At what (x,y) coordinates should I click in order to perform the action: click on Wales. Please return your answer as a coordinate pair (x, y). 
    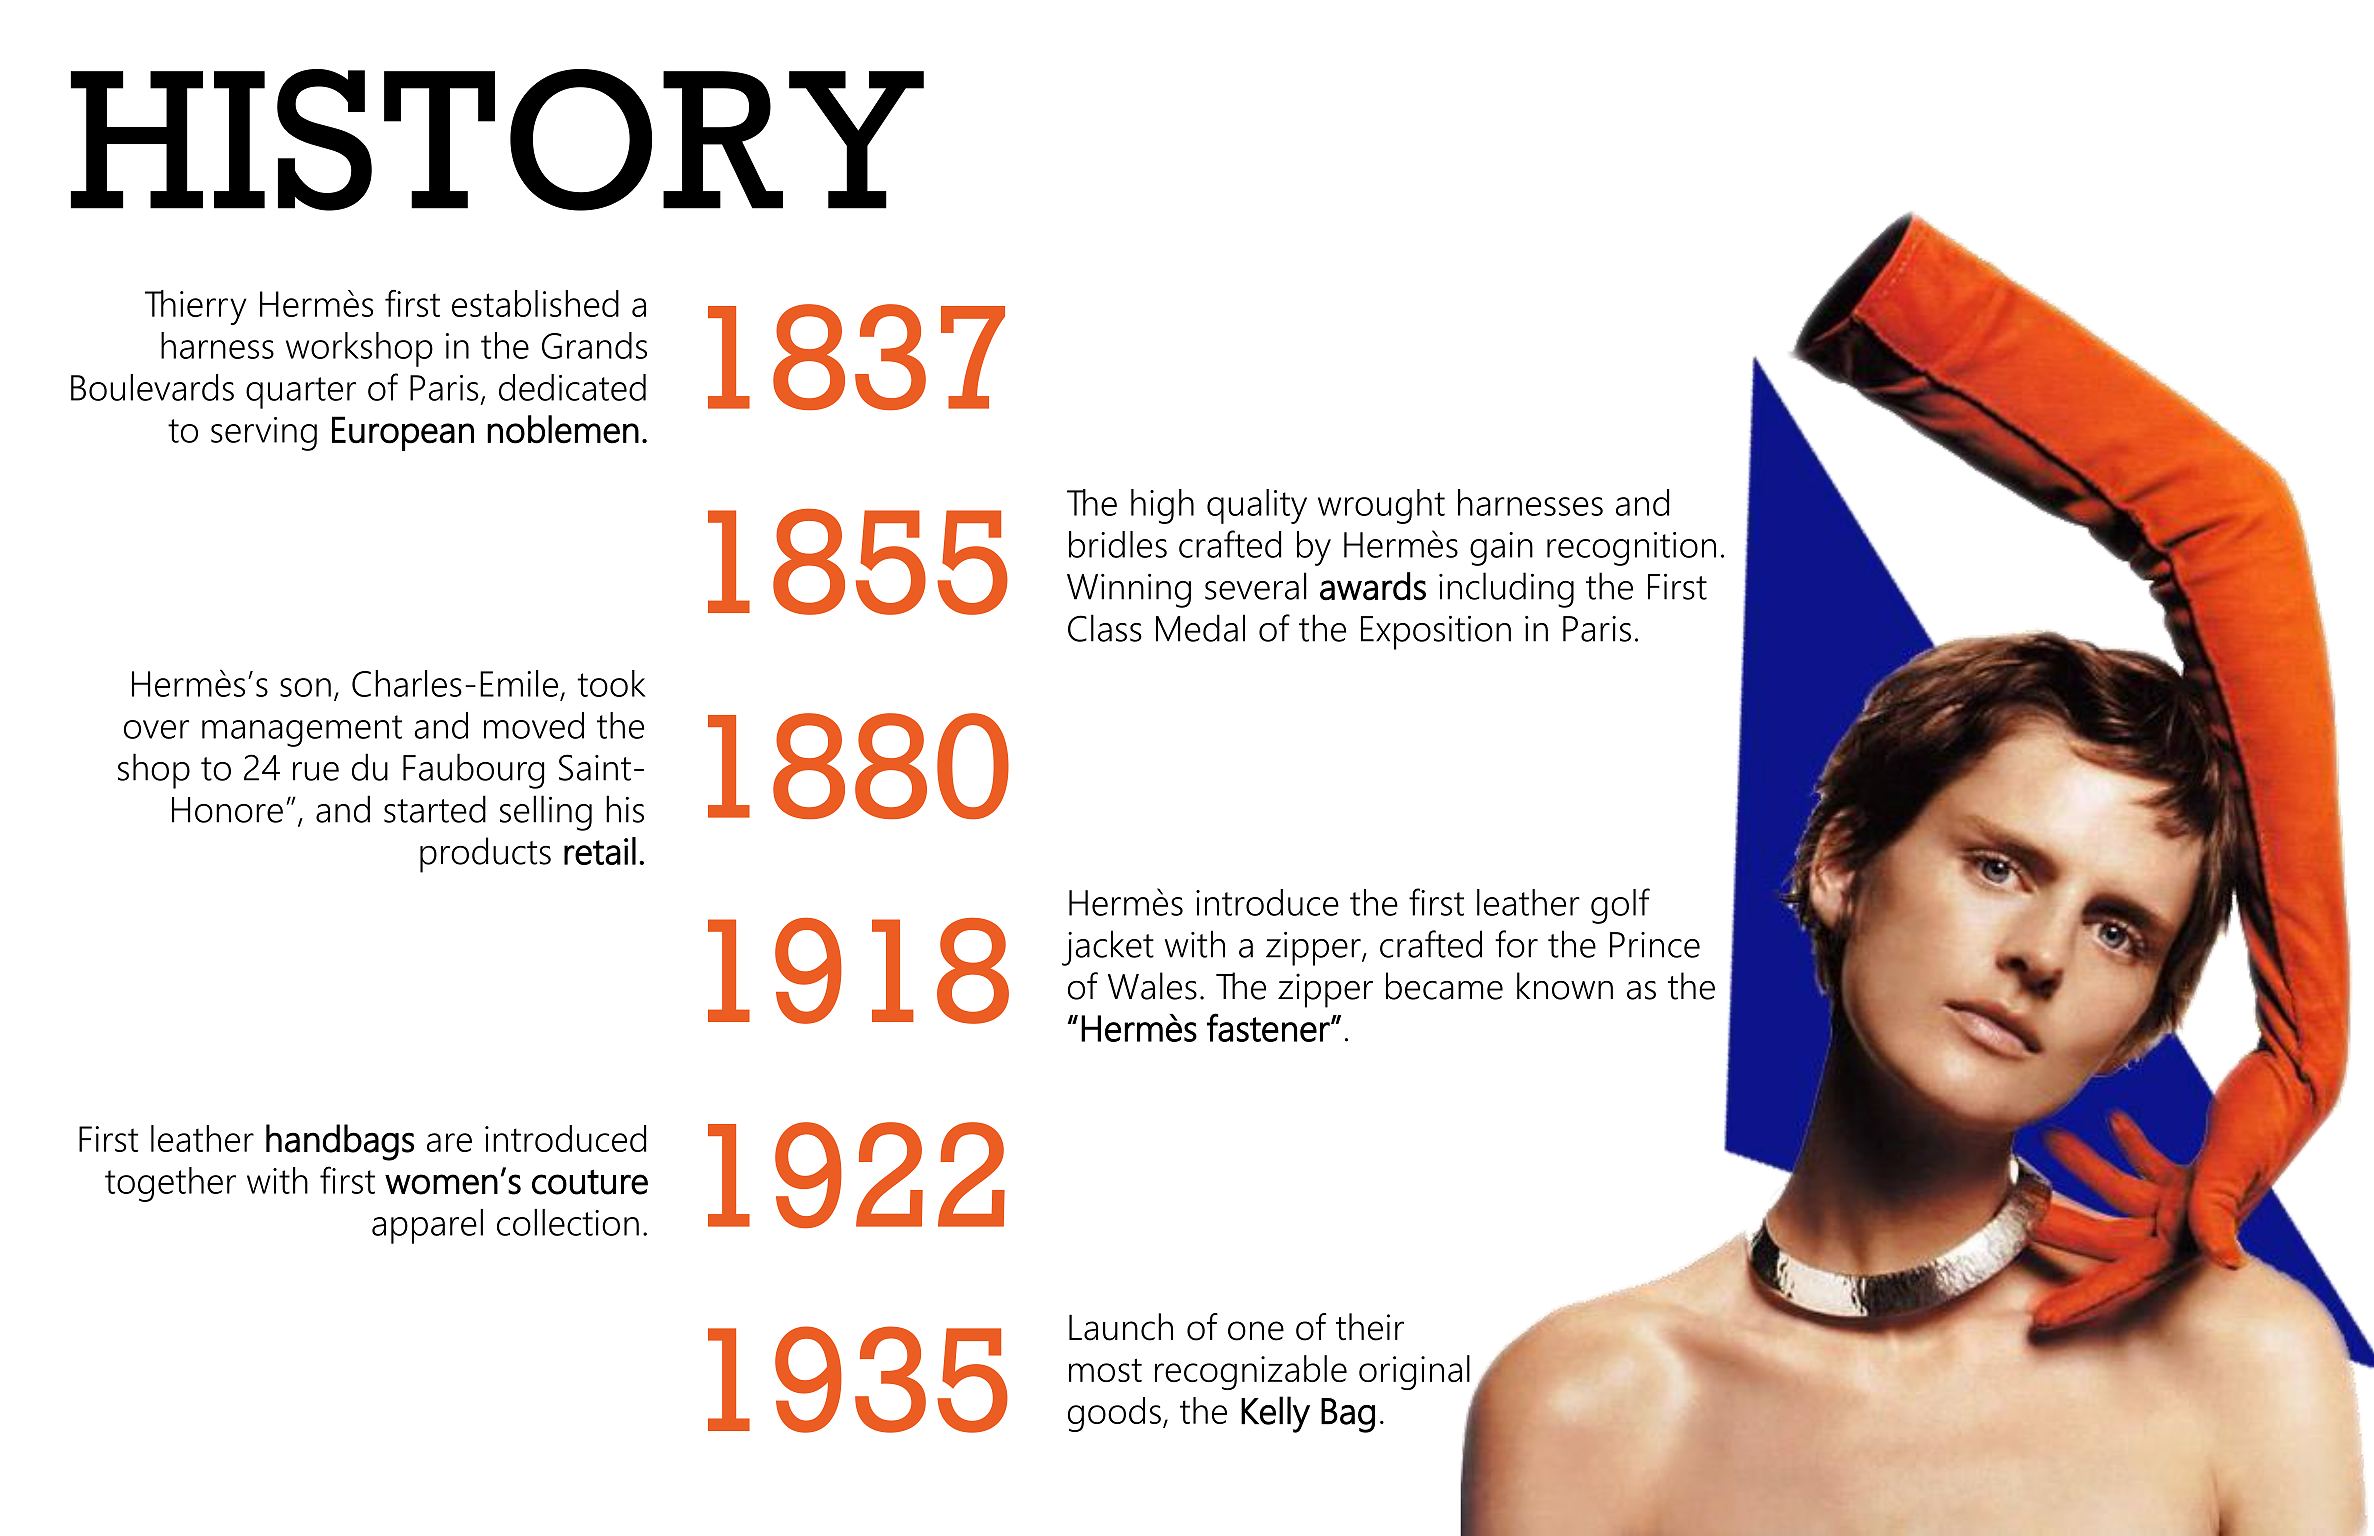
    Looking at the image, I should click on (1152, 986).
